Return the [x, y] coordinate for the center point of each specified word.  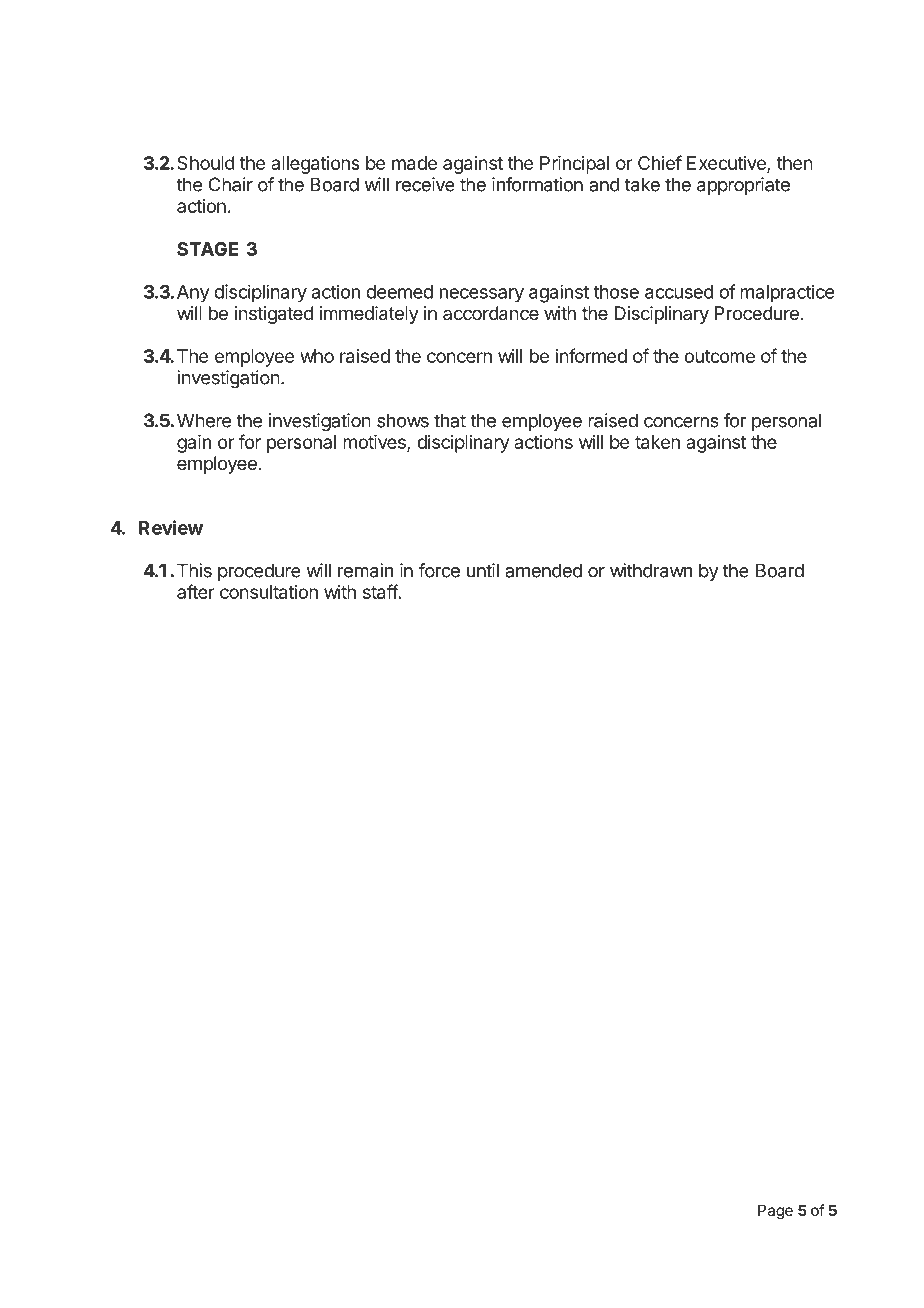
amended [543, 570]
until [483, 570]
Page [775, 1212]
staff [380, 591]
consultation [269, 592]
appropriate [743, 186]
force [439, 570]
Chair [231, 184]
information [537, 184]
